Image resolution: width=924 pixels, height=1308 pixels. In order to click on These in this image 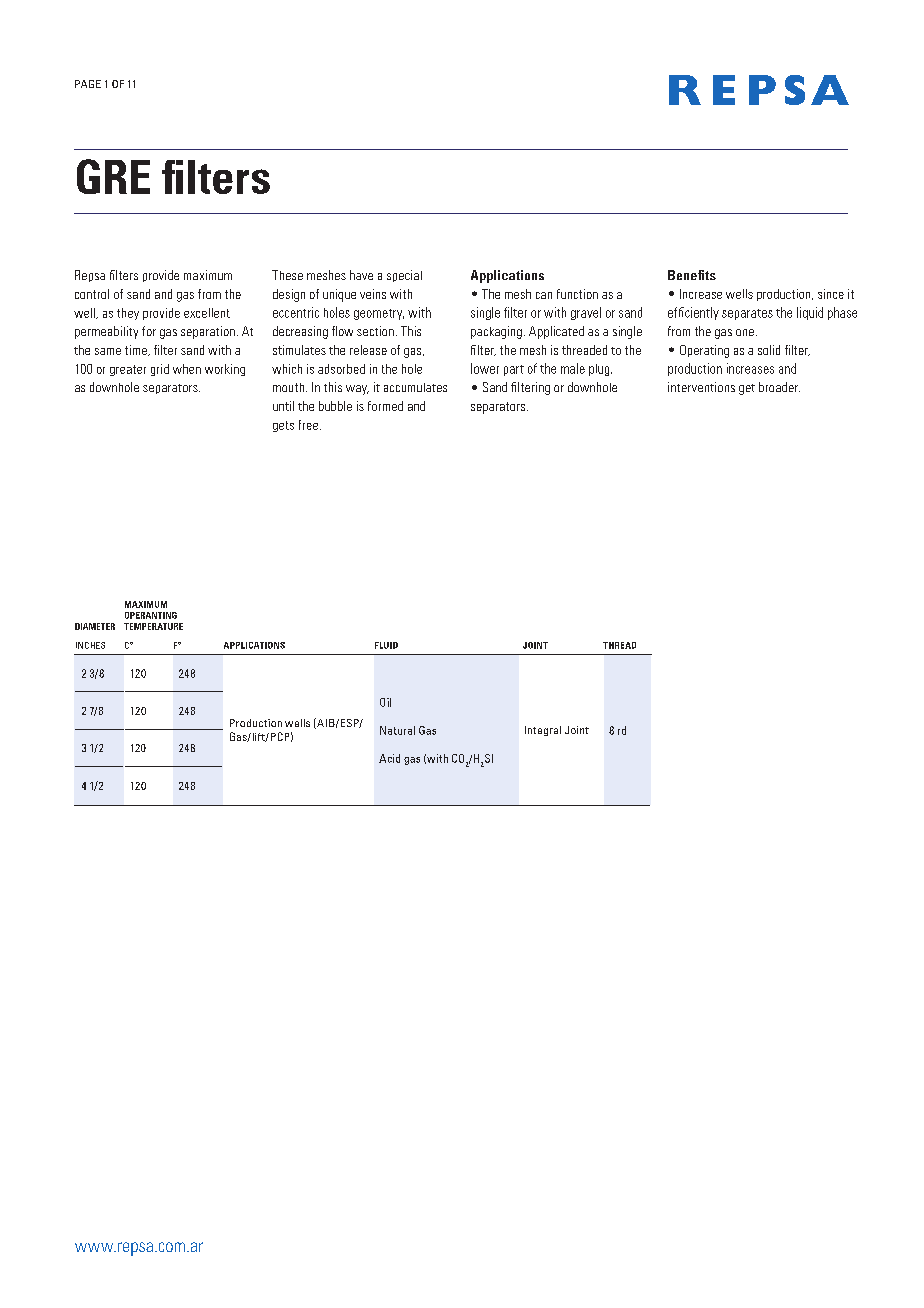, I will do `click(287, 275)`.
